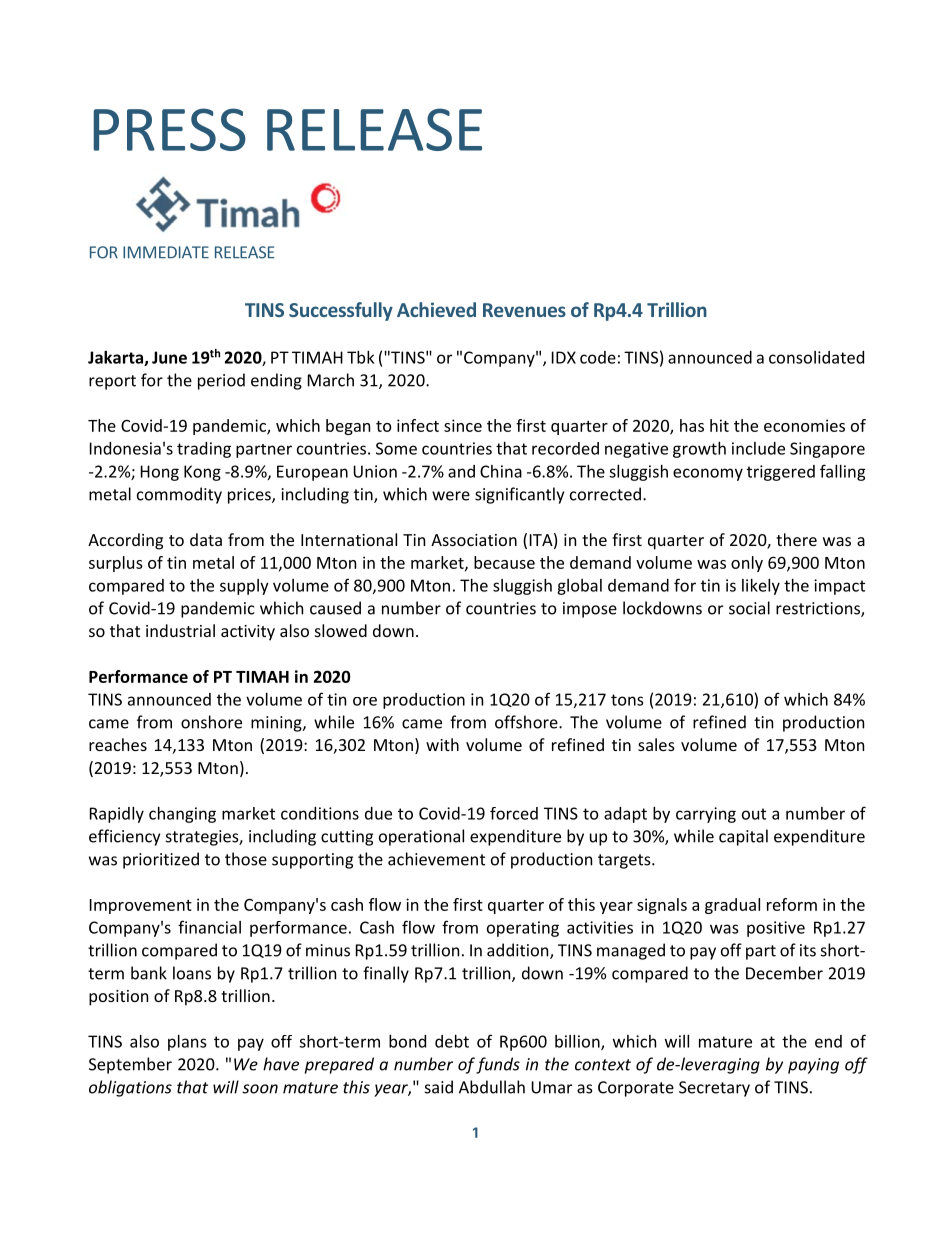  What do you see at coordinates (498, 1065) in the screenshot?
I see `funds` at bounding box center [498, 1065].
